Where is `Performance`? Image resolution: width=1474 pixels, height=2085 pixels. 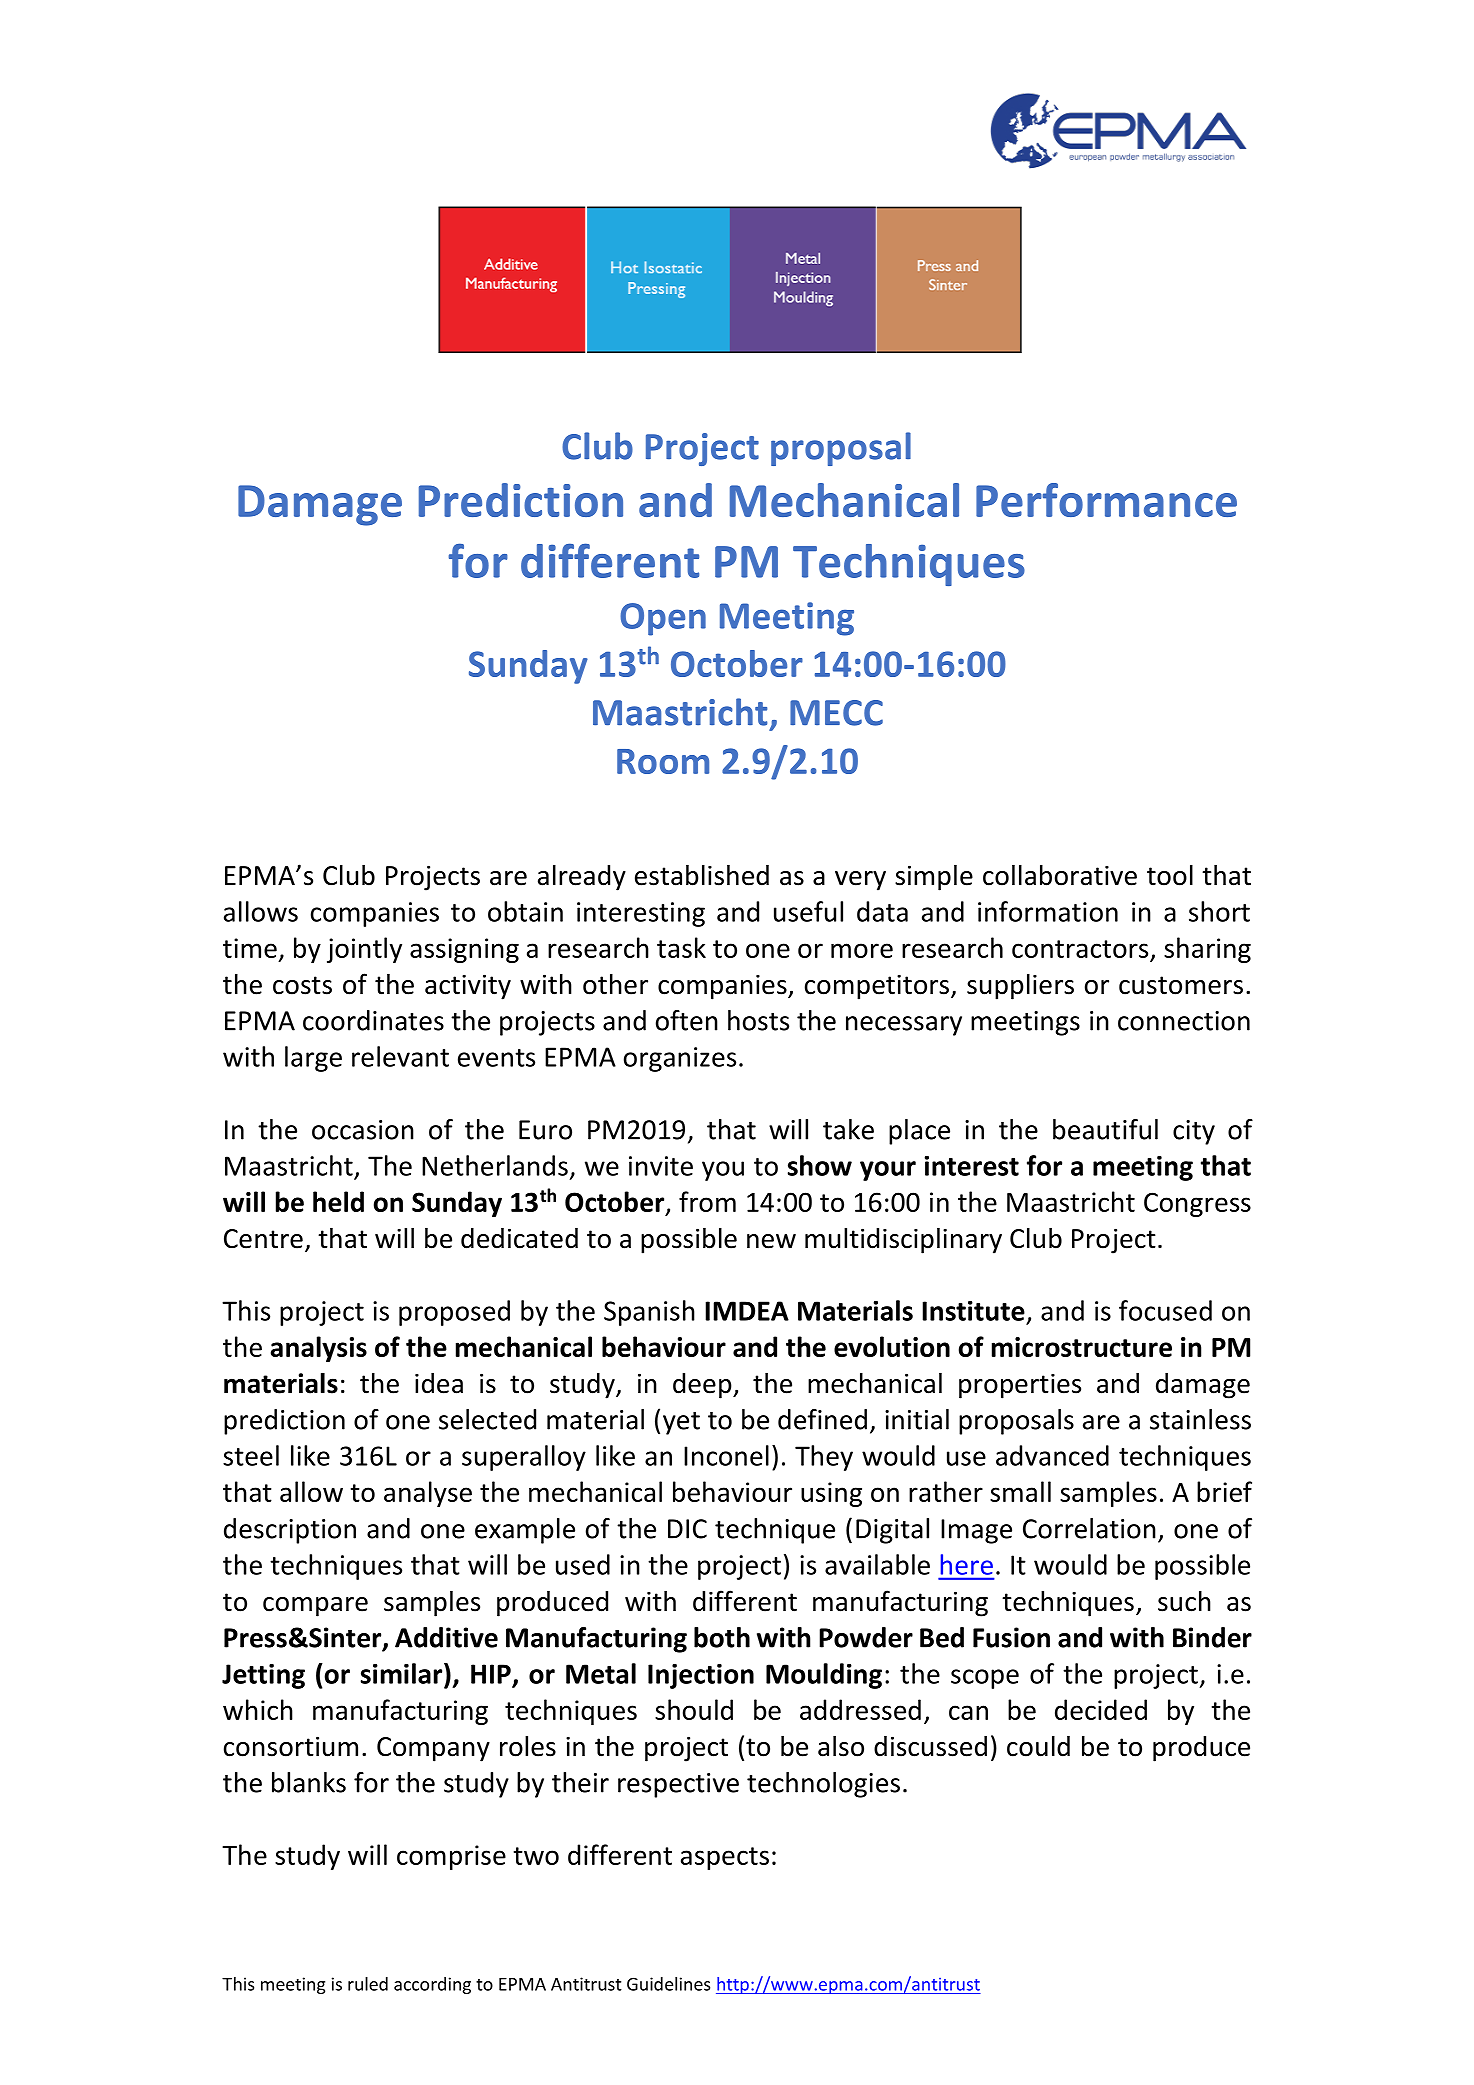
Performance is located at coordinates (1106, 500).
